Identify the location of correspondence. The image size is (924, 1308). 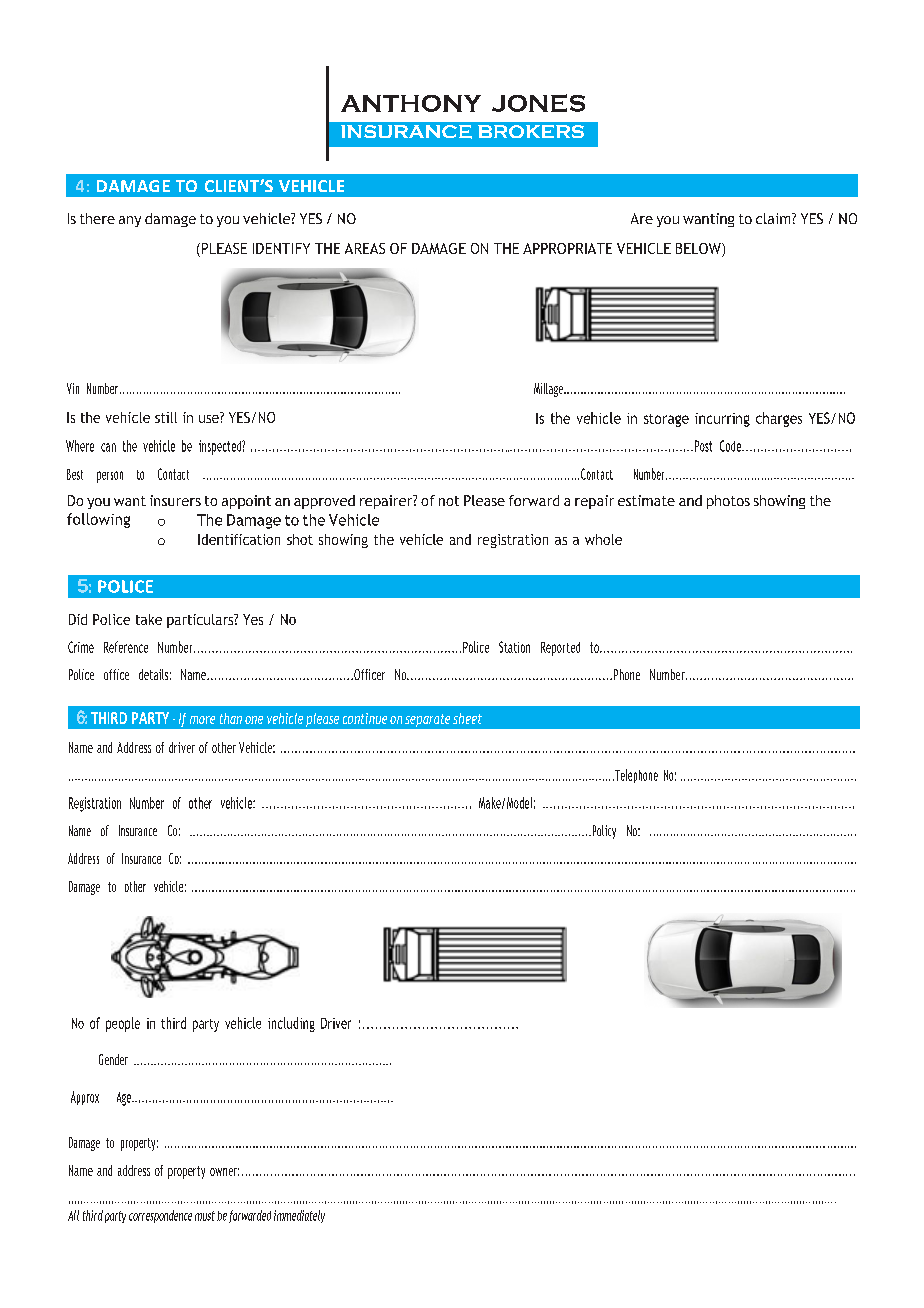
(160, 1216).
